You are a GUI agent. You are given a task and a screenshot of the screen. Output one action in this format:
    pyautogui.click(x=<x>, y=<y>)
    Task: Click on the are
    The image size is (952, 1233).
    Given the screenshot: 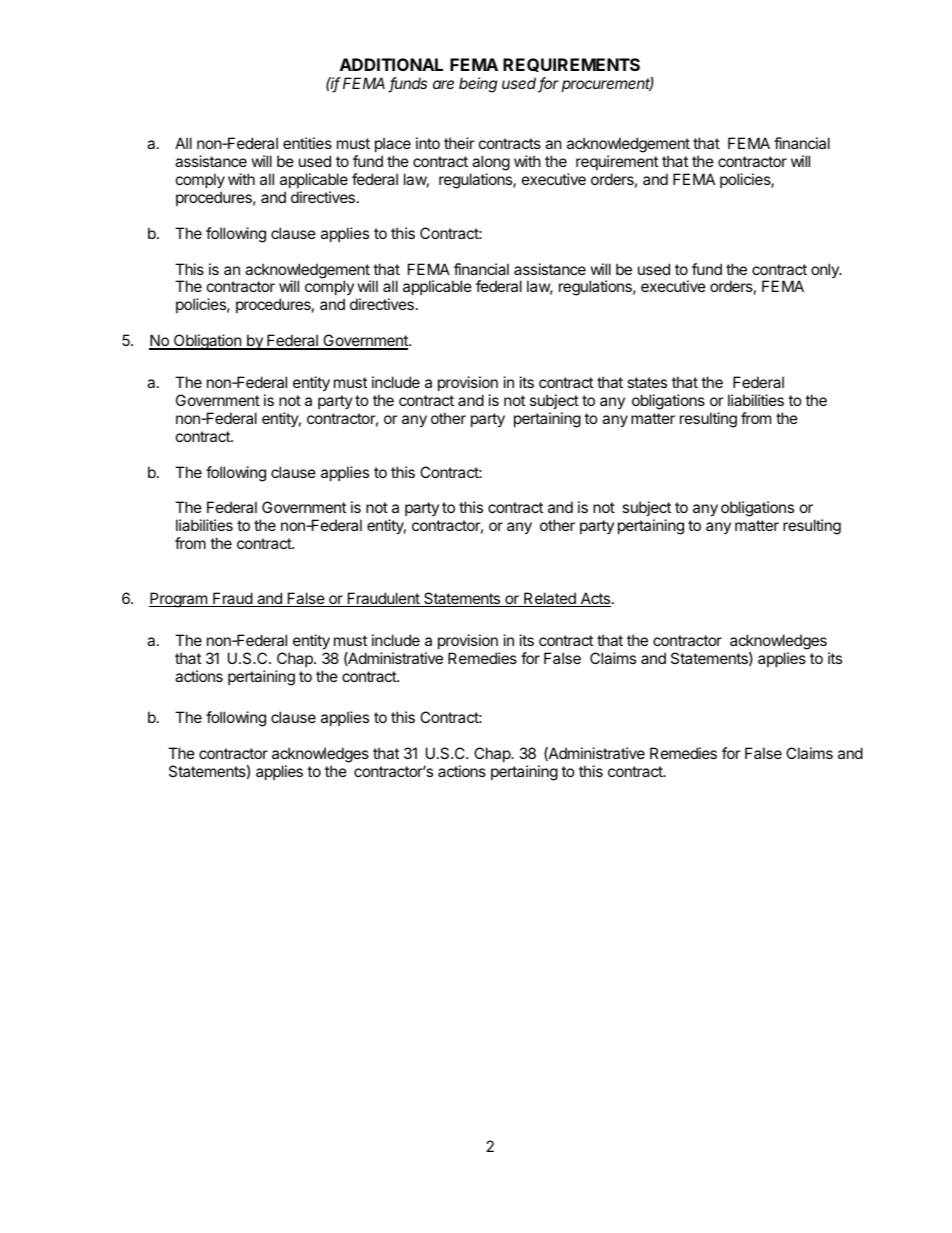 What is the action you would take?
    pyautogui.click(x=443, y=84)
